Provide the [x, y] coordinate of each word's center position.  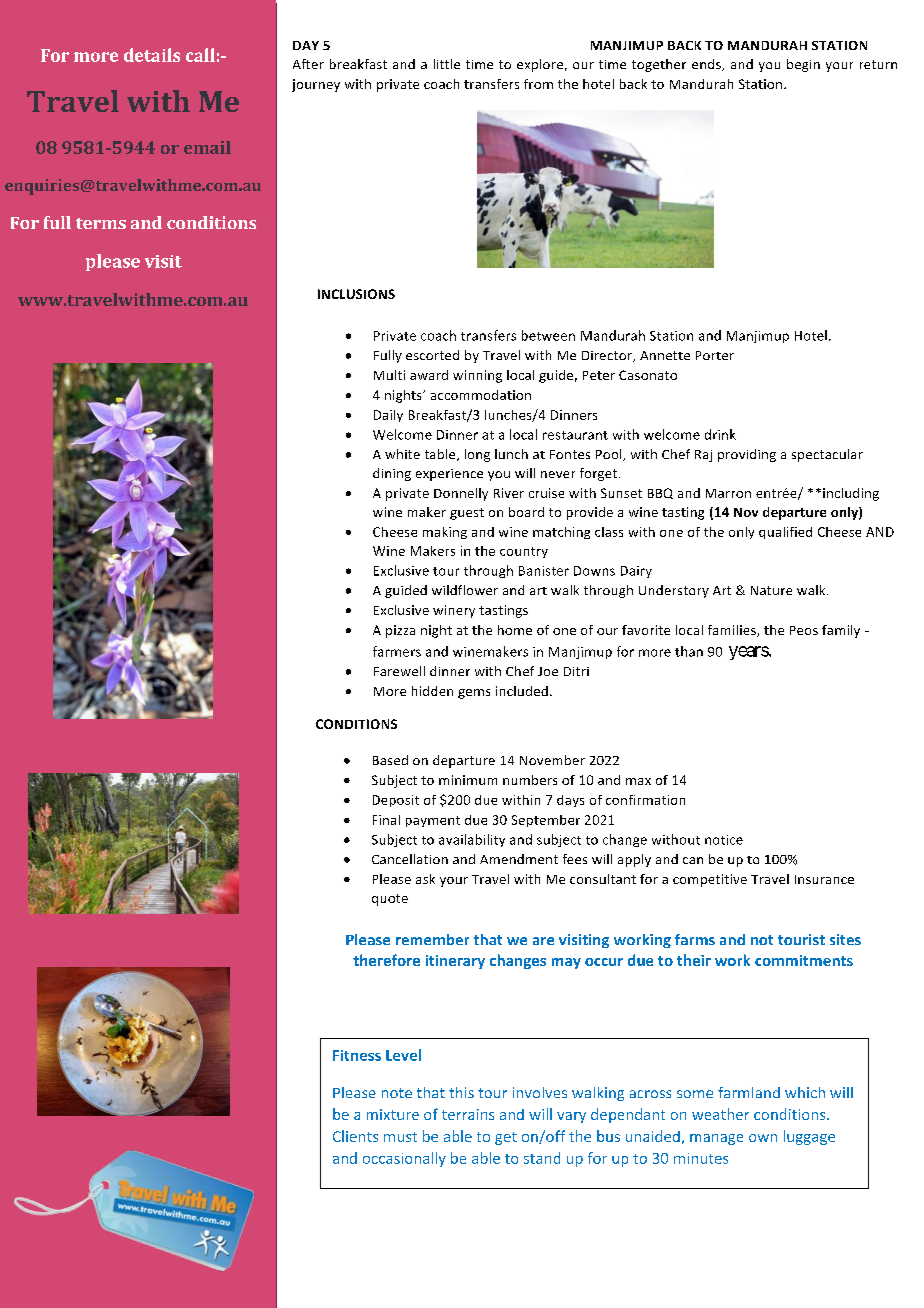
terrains [468, 1114]
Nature [771, 590]
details [152, 55]
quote [390, 900]
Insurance [824, 879]
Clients [355, 1136]
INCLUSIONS [356, 294]
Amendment [519, 859]
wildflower [465, 590]
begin [803, 65]
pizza [400, 631]
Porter [715, 355]
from [538, 84]
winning [477, 376]
